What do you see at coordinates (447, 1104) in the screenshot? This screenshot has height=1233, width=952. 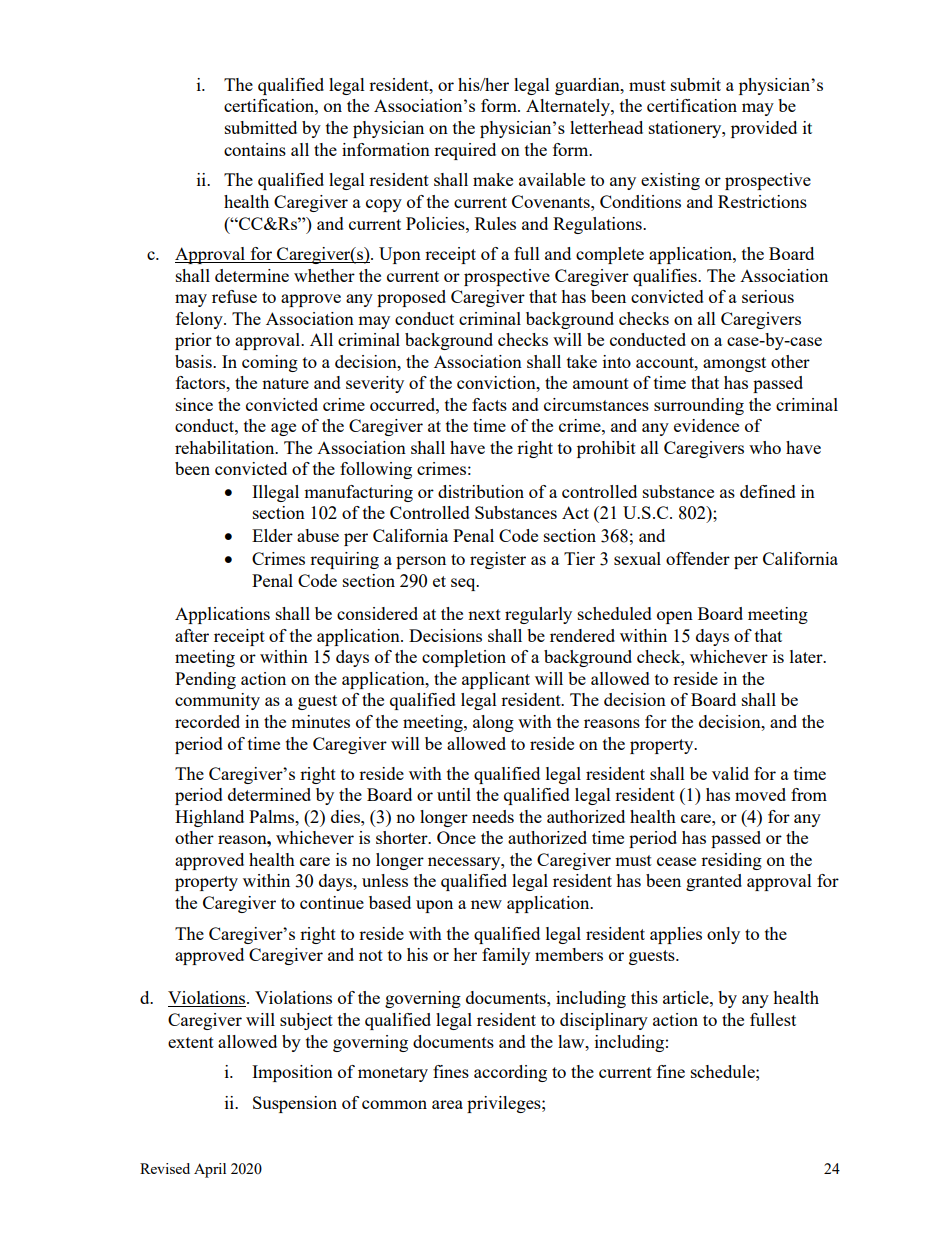 I see `area` at bounding box center [447, 1104].
